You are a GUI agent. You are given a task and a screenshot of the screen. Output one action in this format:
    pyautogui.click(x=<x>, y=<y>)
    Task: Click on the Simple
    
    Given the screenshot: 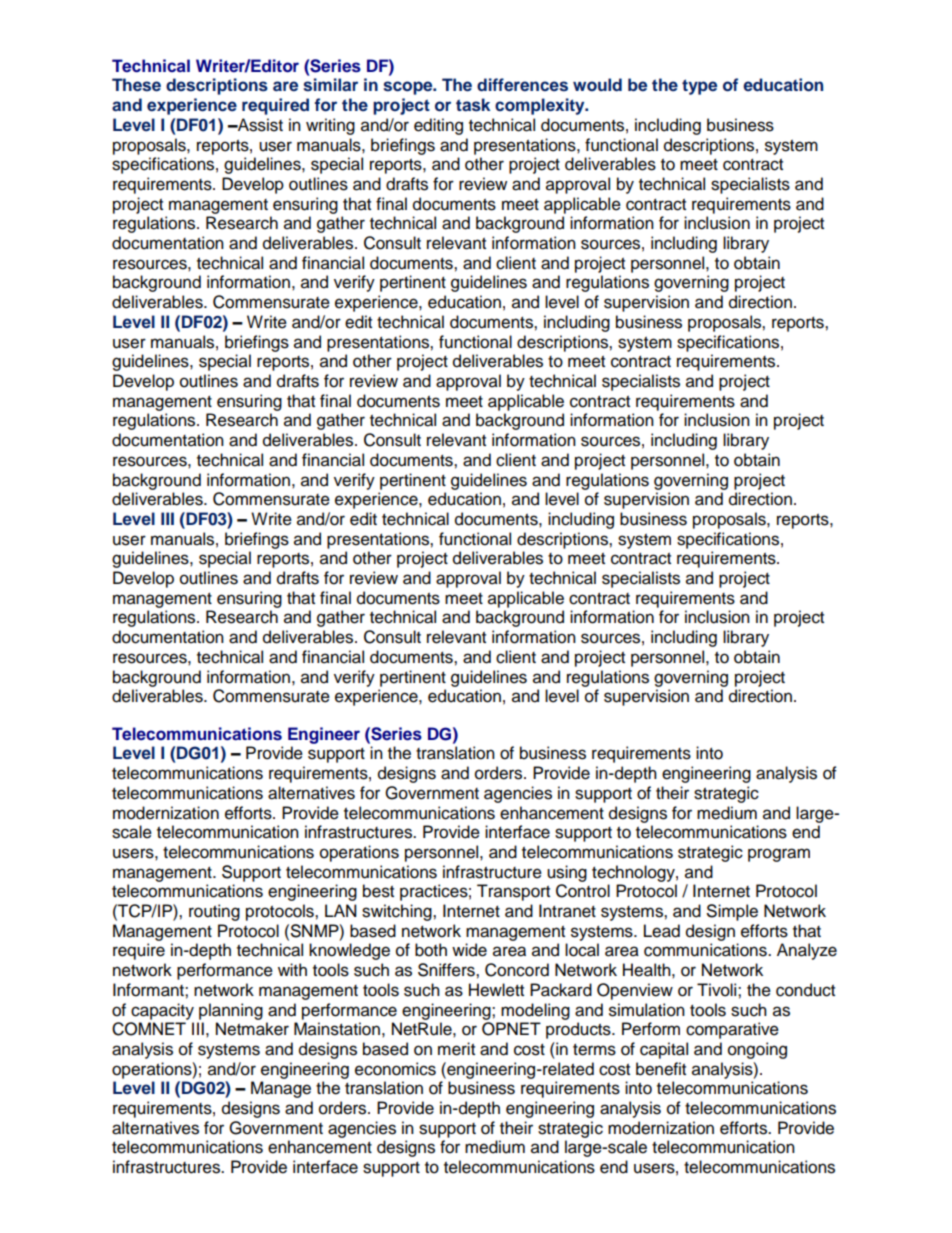 What is the action you would take?
    pyautogui.click(x=732, y=912)
